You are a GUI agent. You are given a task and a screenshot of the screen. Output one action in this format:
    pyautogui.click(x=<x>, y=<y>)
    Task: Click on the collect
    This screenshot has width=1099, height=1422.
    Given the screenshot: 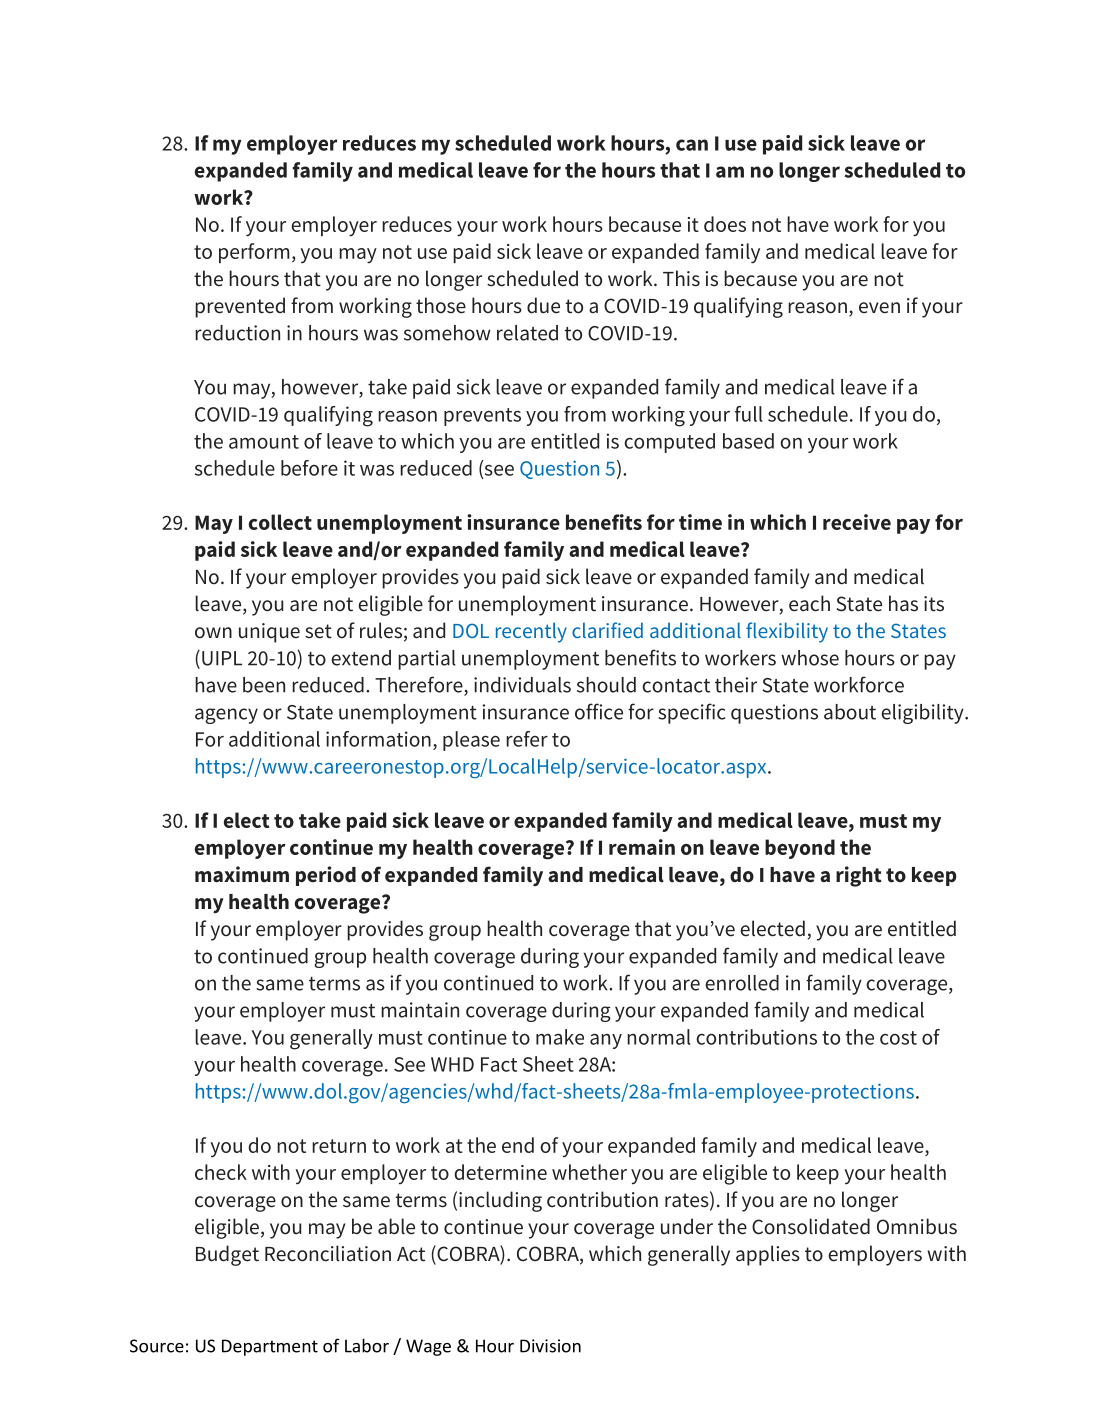 What is the action you would take?
    pyautogui.click(x=280, y=522)
